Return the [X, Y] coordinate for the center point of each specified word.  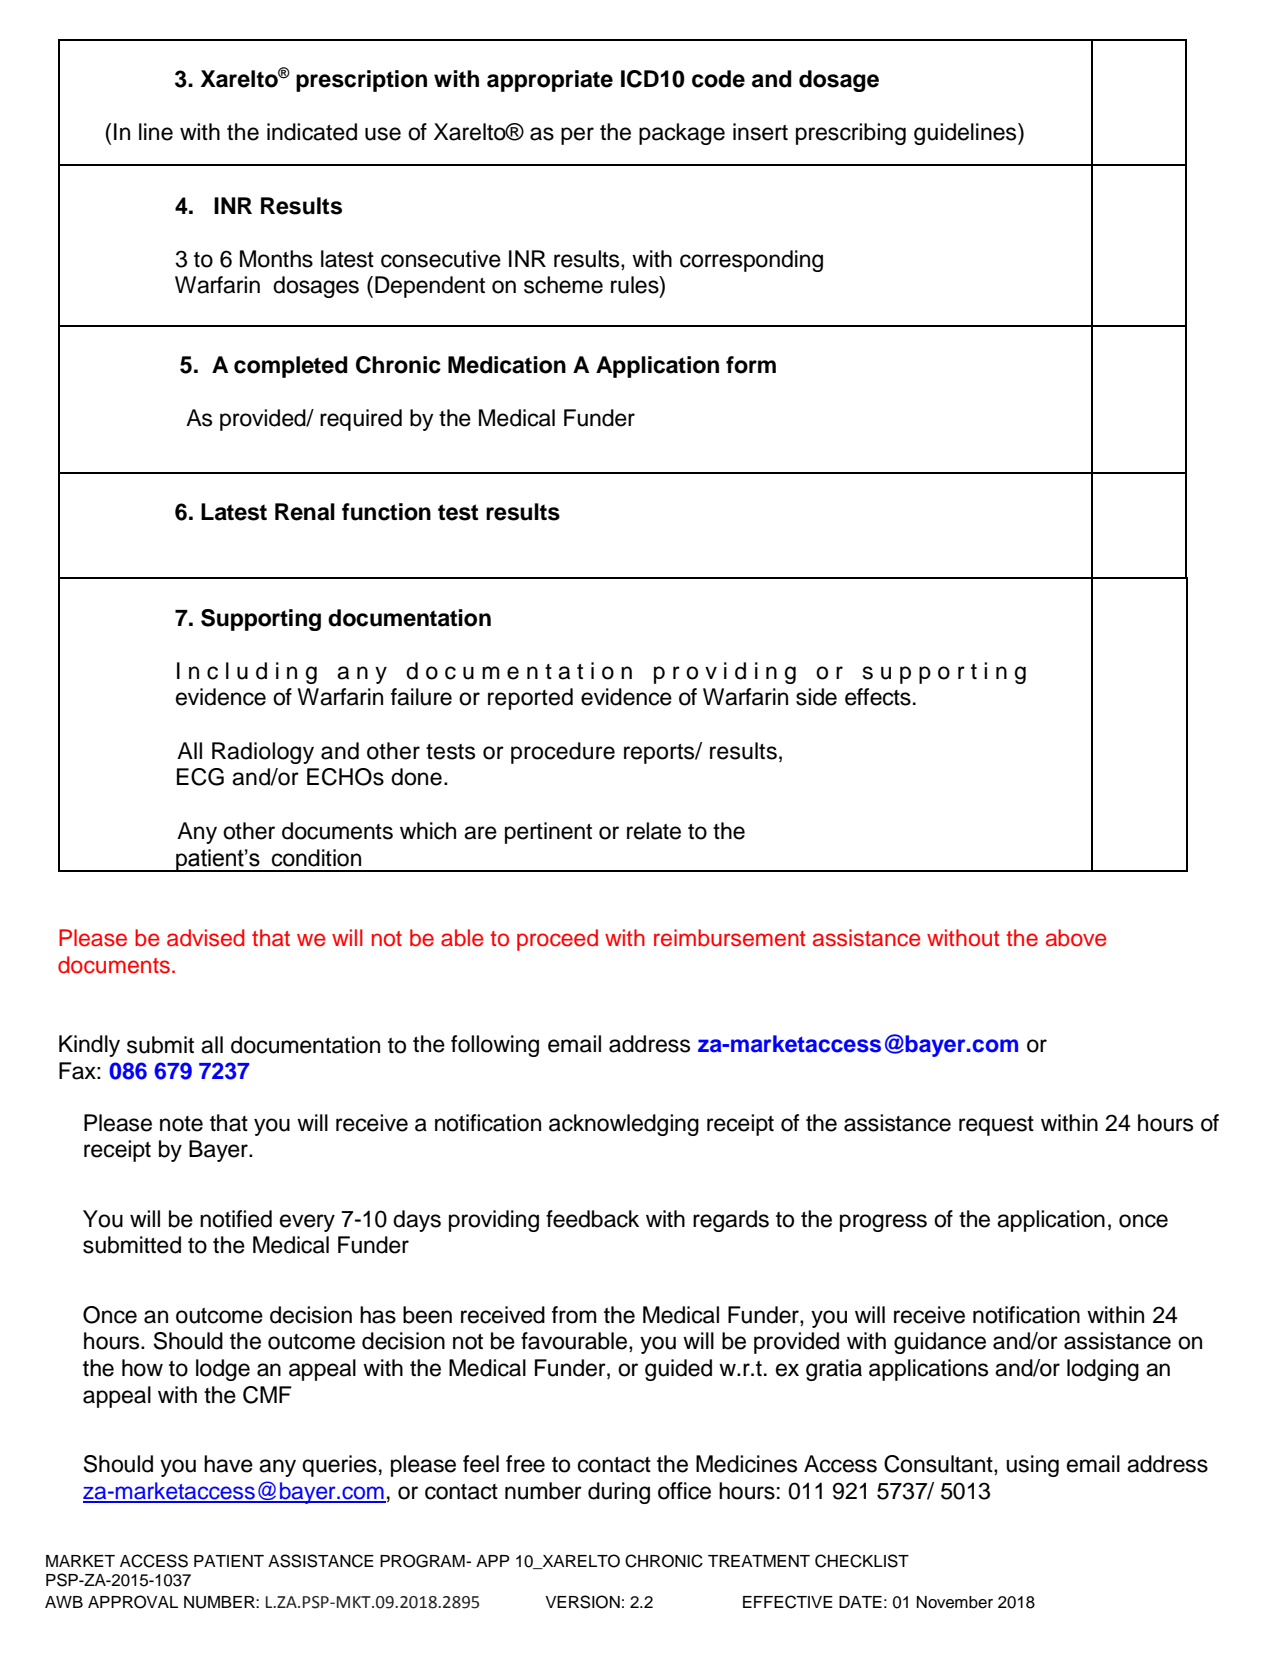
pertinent [548, 833]
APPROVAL [133, 1602]
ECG [200, 777]
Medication [507, 365]
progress [883, 1223]
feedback [592, 1219]
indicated [312, 132]
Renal [305, 512]
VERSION [582, 1602]
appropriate [550, 81]
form [751, 365]
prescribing [851, 134]
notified [236, 1219]
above [1076, 938]
